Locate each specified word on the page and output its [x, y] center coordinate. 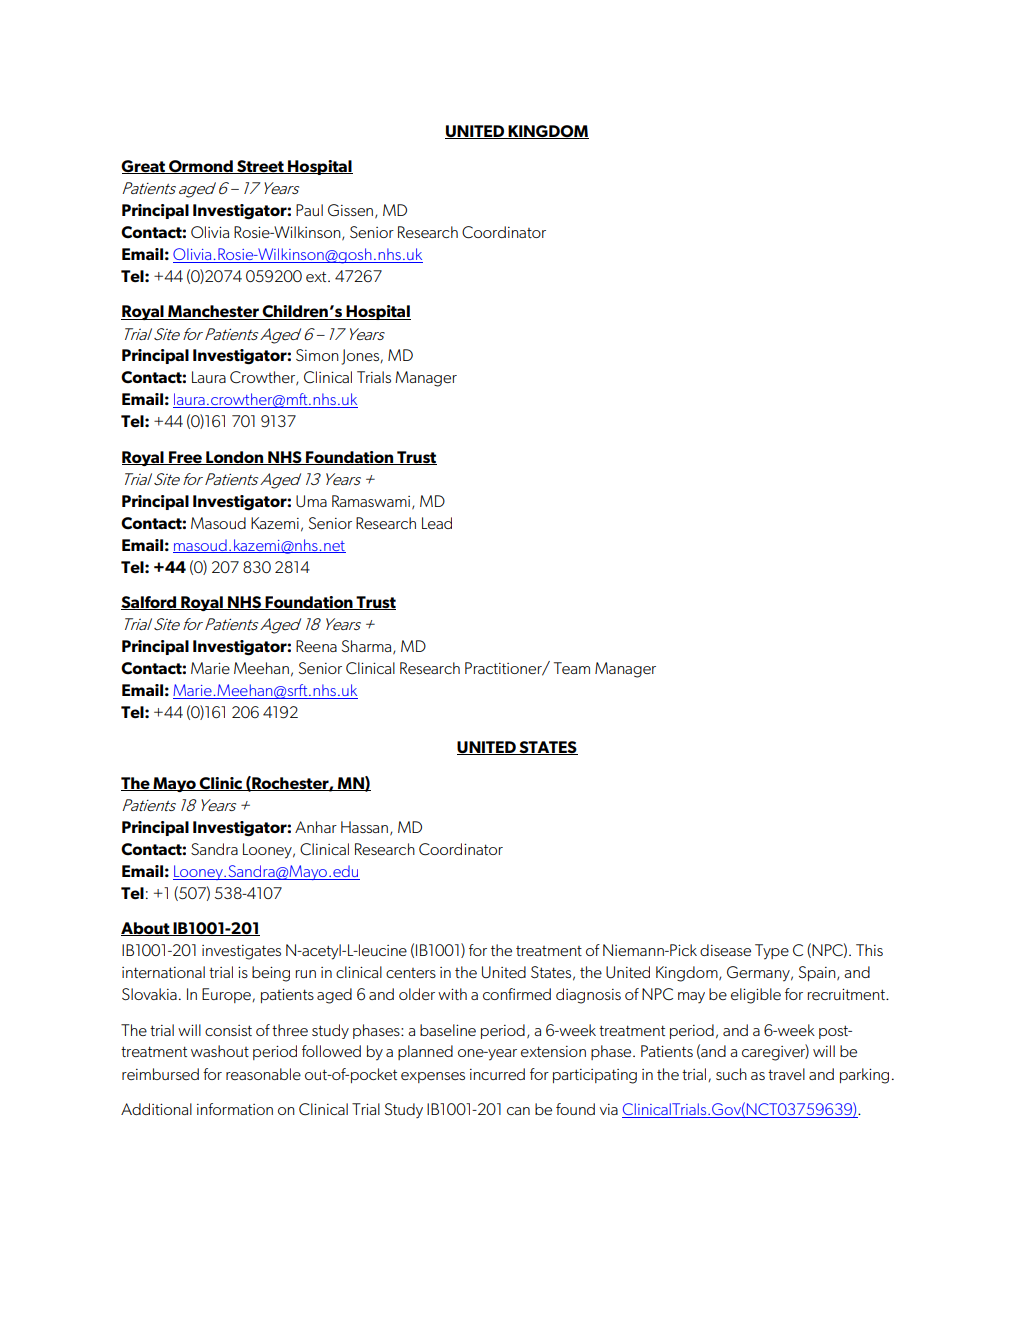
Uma [311, 501]
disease [725, 950]
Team [572, 668]
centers [411, 973]
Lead [437, 523]
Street [260, 167]
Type [772, 952]
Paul [309, 210]
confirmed [517, 994]
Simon [317, 355]
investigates [241, 952]
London [235, 458]
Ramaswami [372, 502]
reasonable [263, 1074]
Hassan [364, 827]
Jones [362, 357]
